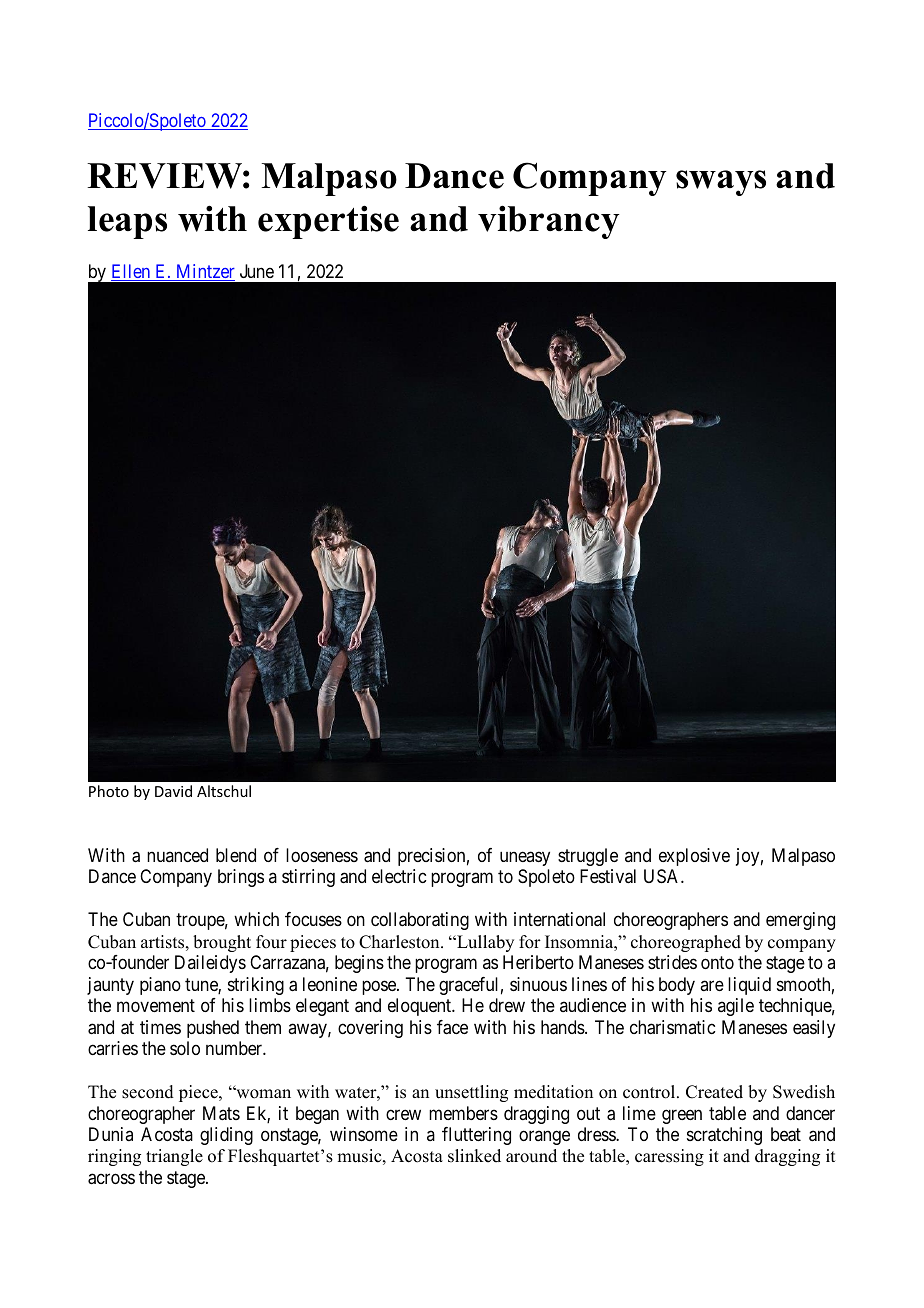 This page has height=1308, width=924. I want to click on leaps, so click(127, 222).
